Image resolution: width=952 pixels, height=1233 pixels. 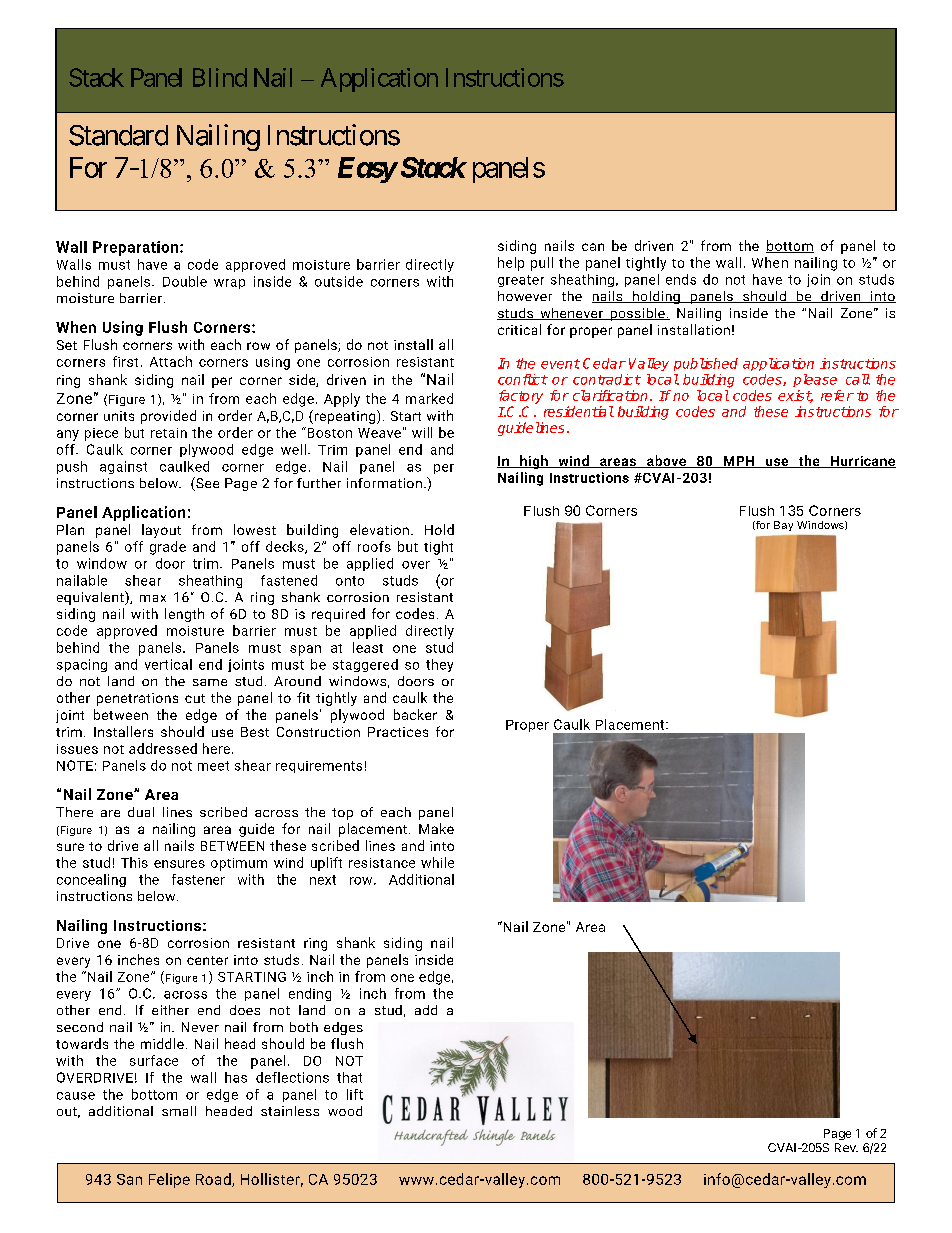 I want to click on Standard, so click(x=118, y=135).
